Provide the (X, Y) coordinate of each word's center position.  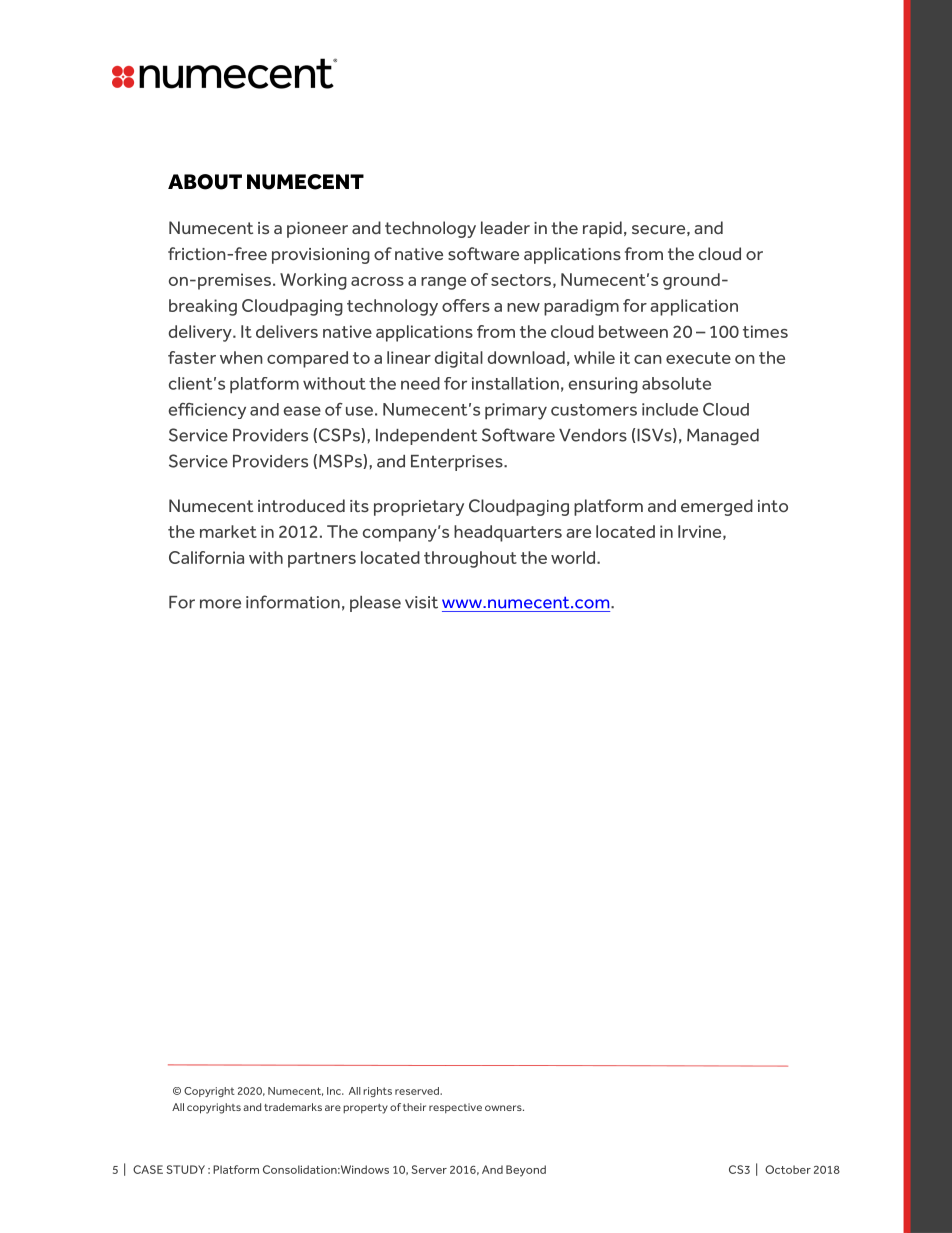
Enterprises (458, 463)
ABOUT (205, 182)
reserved (418, 1091)
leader (505, 227)
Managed (723, 437)
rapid (602, 229)
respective (455, 1108)
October (788, 1169)
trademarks (293, 1107)
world (574, 557)
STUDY (185, 1169)
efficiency (207, 411)
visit (421, 602)
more (220, 604)
